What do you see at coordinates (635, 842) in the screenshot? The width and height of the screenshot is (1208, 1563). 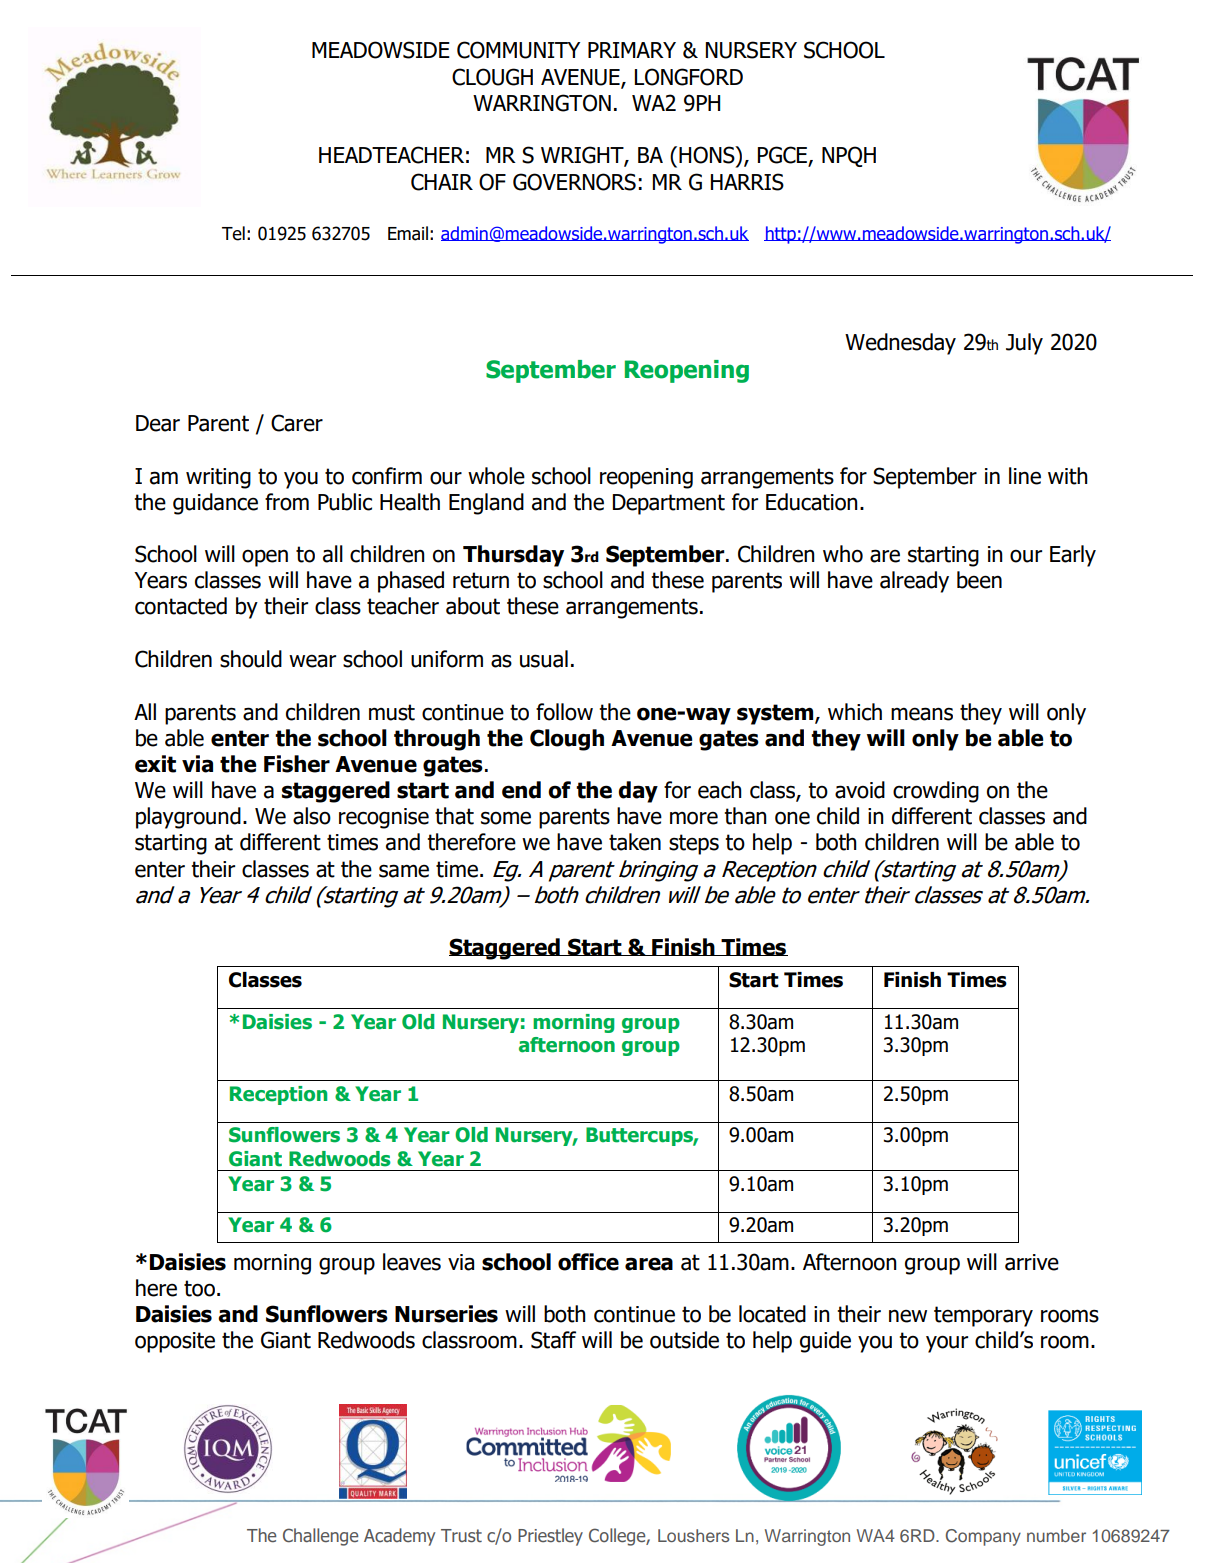 I see `taken` at bounding box center [635, 842].
